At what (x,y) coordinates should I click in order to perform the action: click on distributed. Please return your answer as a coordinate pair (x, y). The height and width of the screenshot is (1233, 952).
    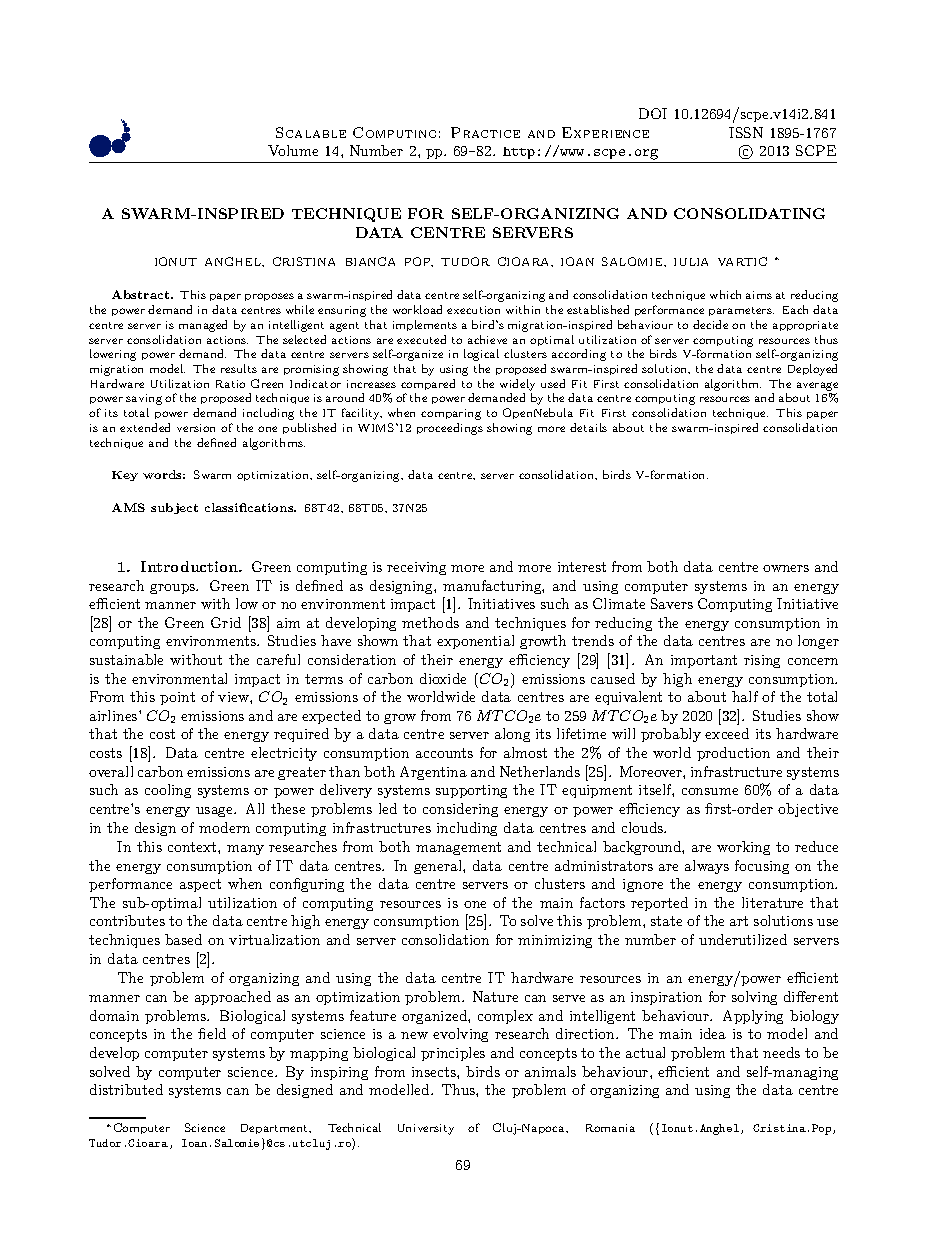
    Looking at the image, I should click on (126, 1089).
